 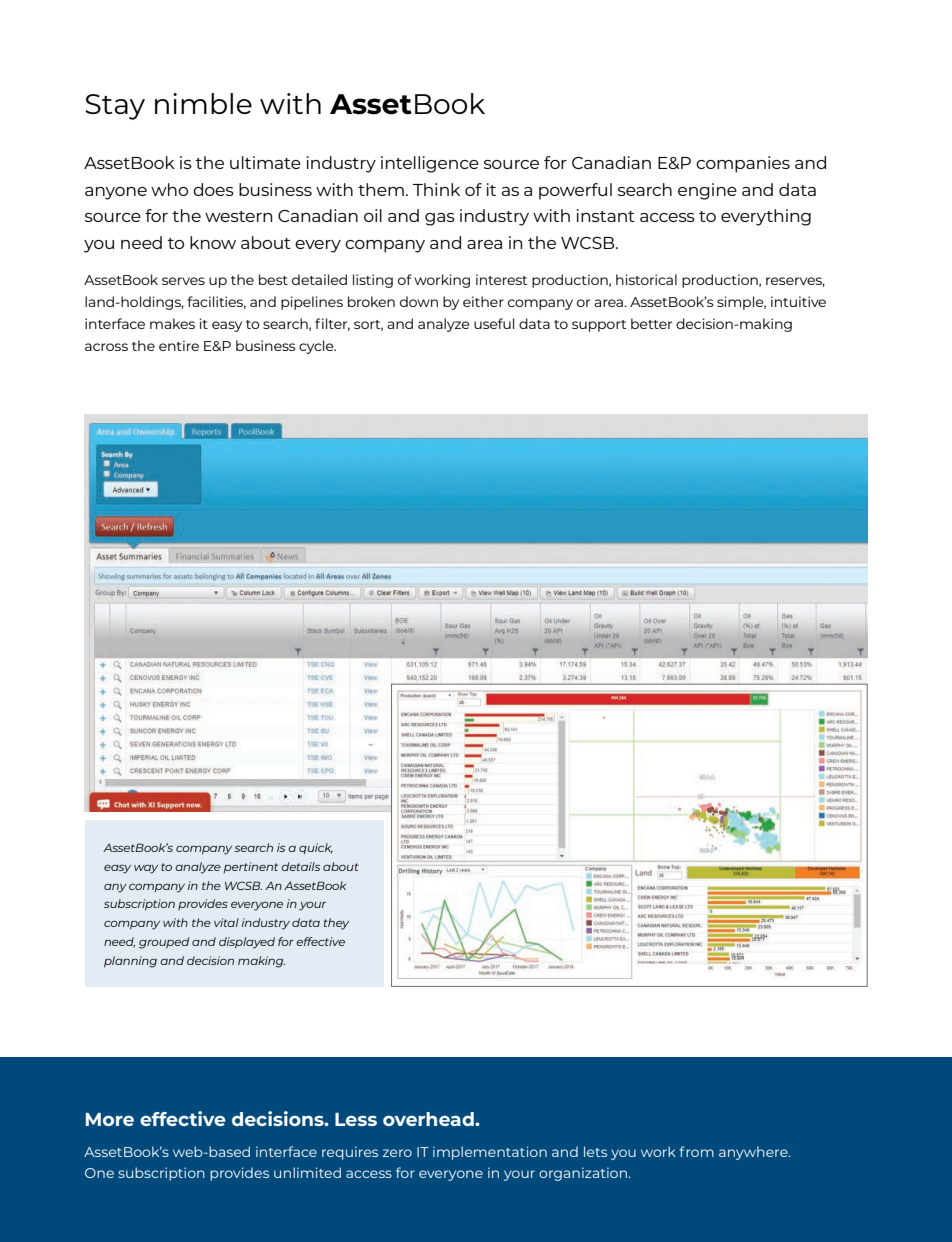 I want to click on More, so click(x=110, y=1119).
